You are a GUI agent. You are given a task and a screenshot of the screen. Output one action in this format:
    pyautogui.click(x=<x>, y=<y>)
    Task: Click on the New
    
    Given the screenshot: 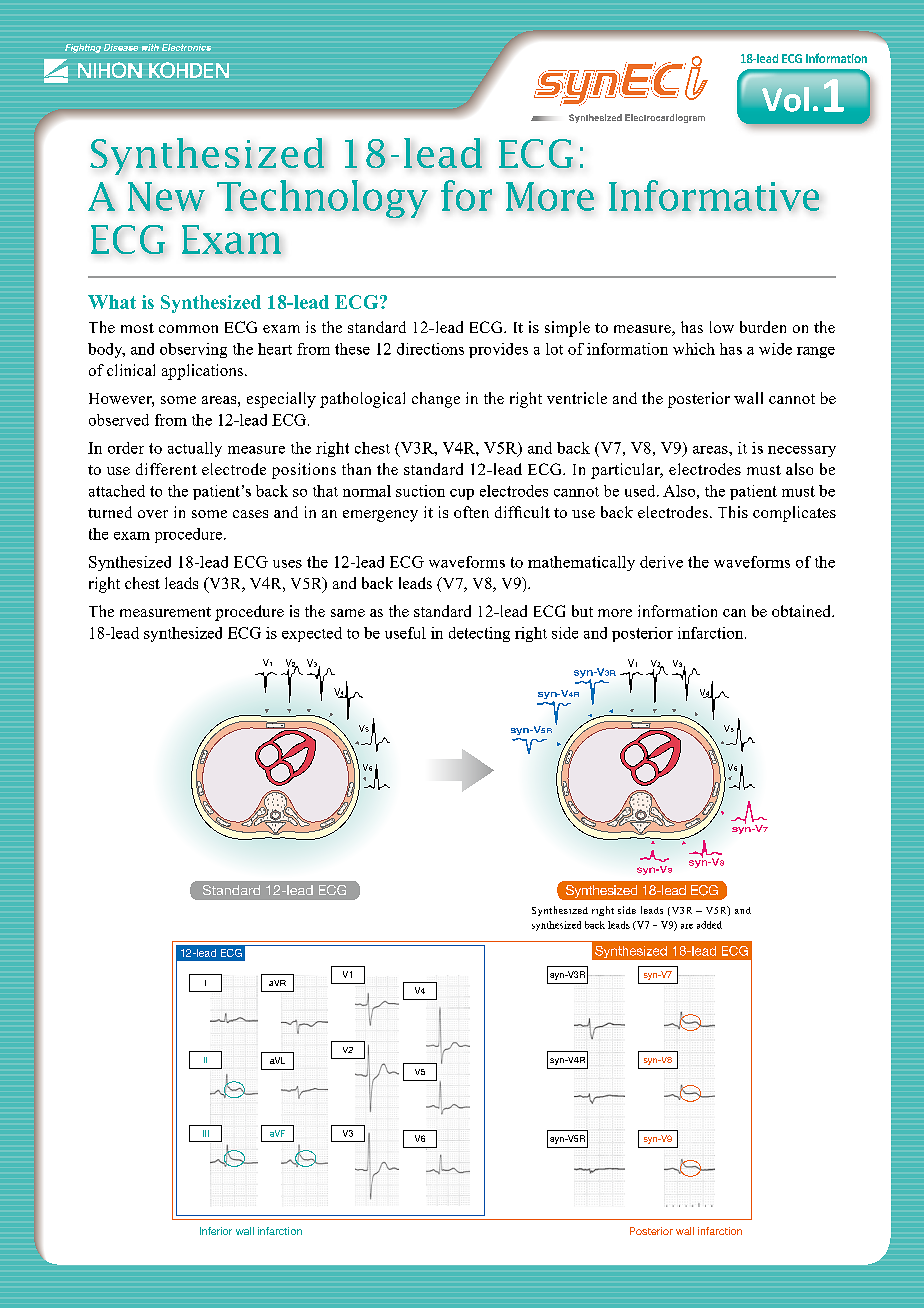 What is the action you would take?
    pyautogui.click(x=166, y=196)
